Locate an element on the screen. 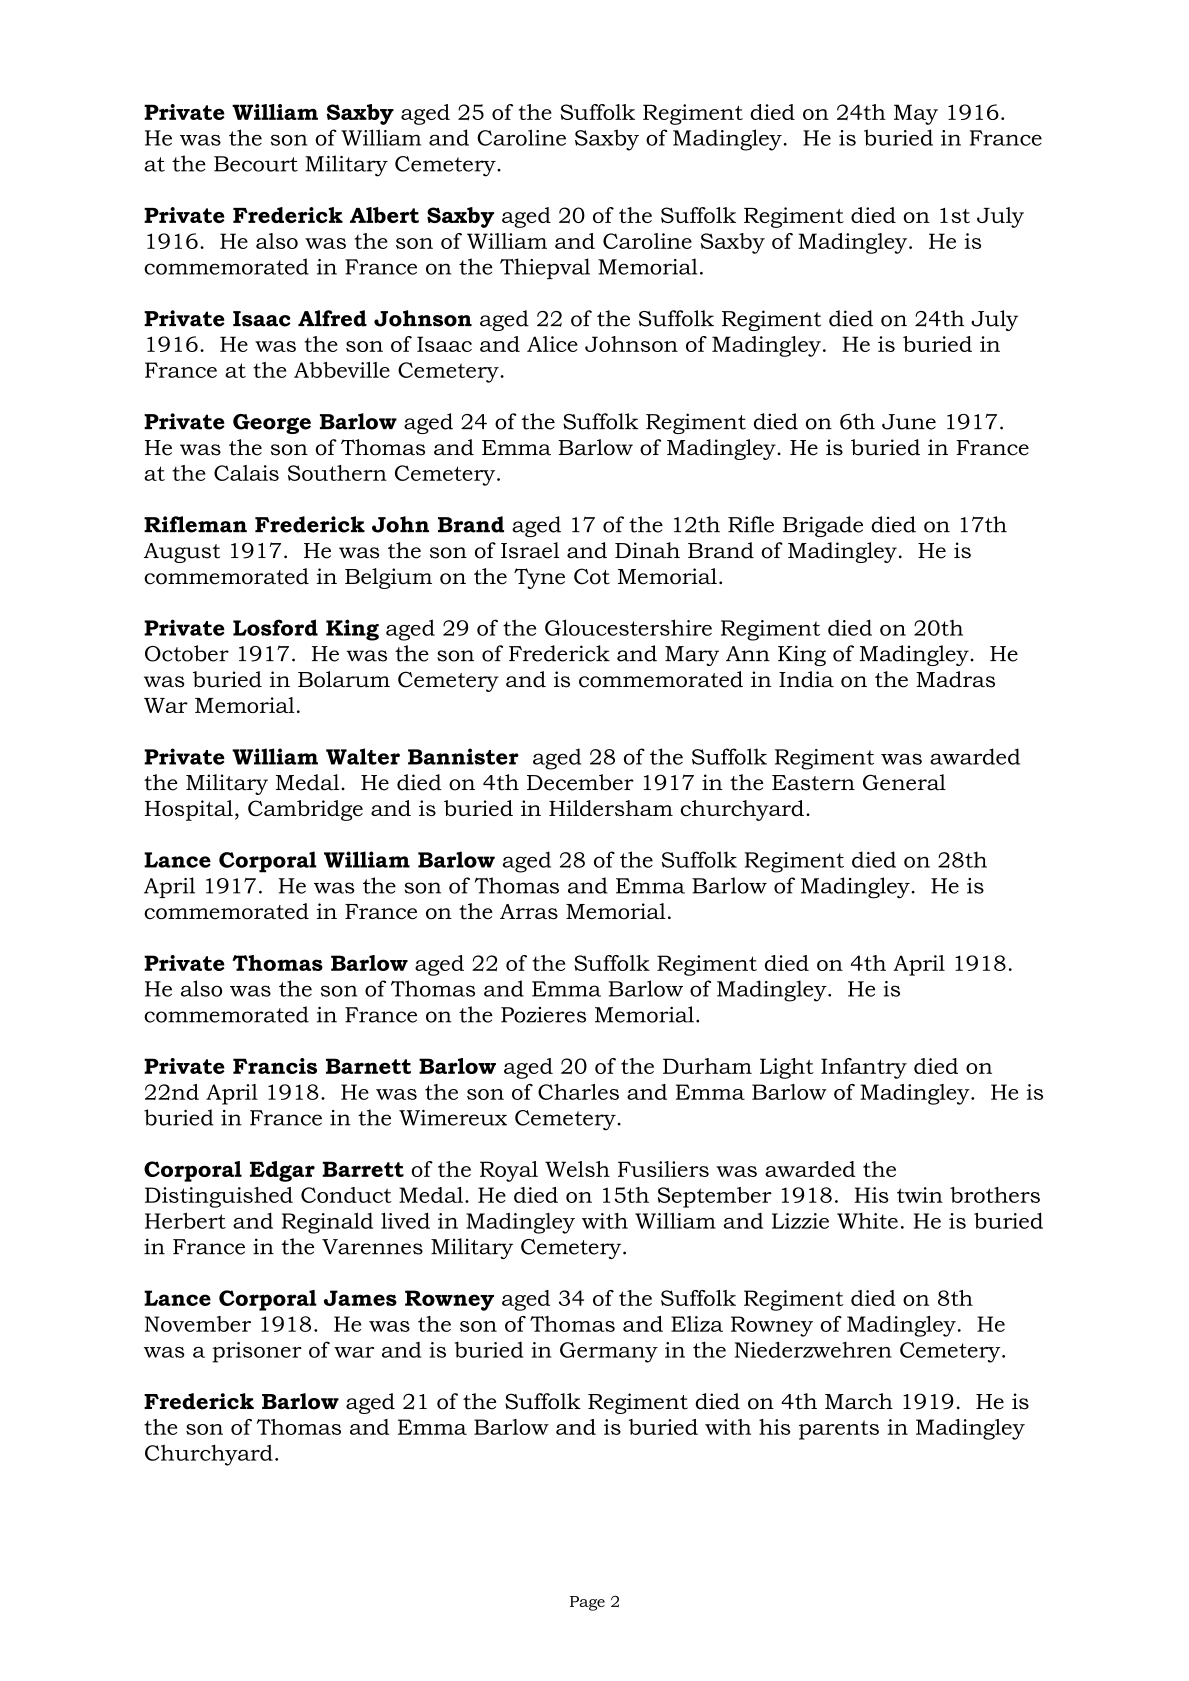 Image resolution: width=1189 pixels, height=1681 pixels. twin is located at coordinates (920, 1195).
